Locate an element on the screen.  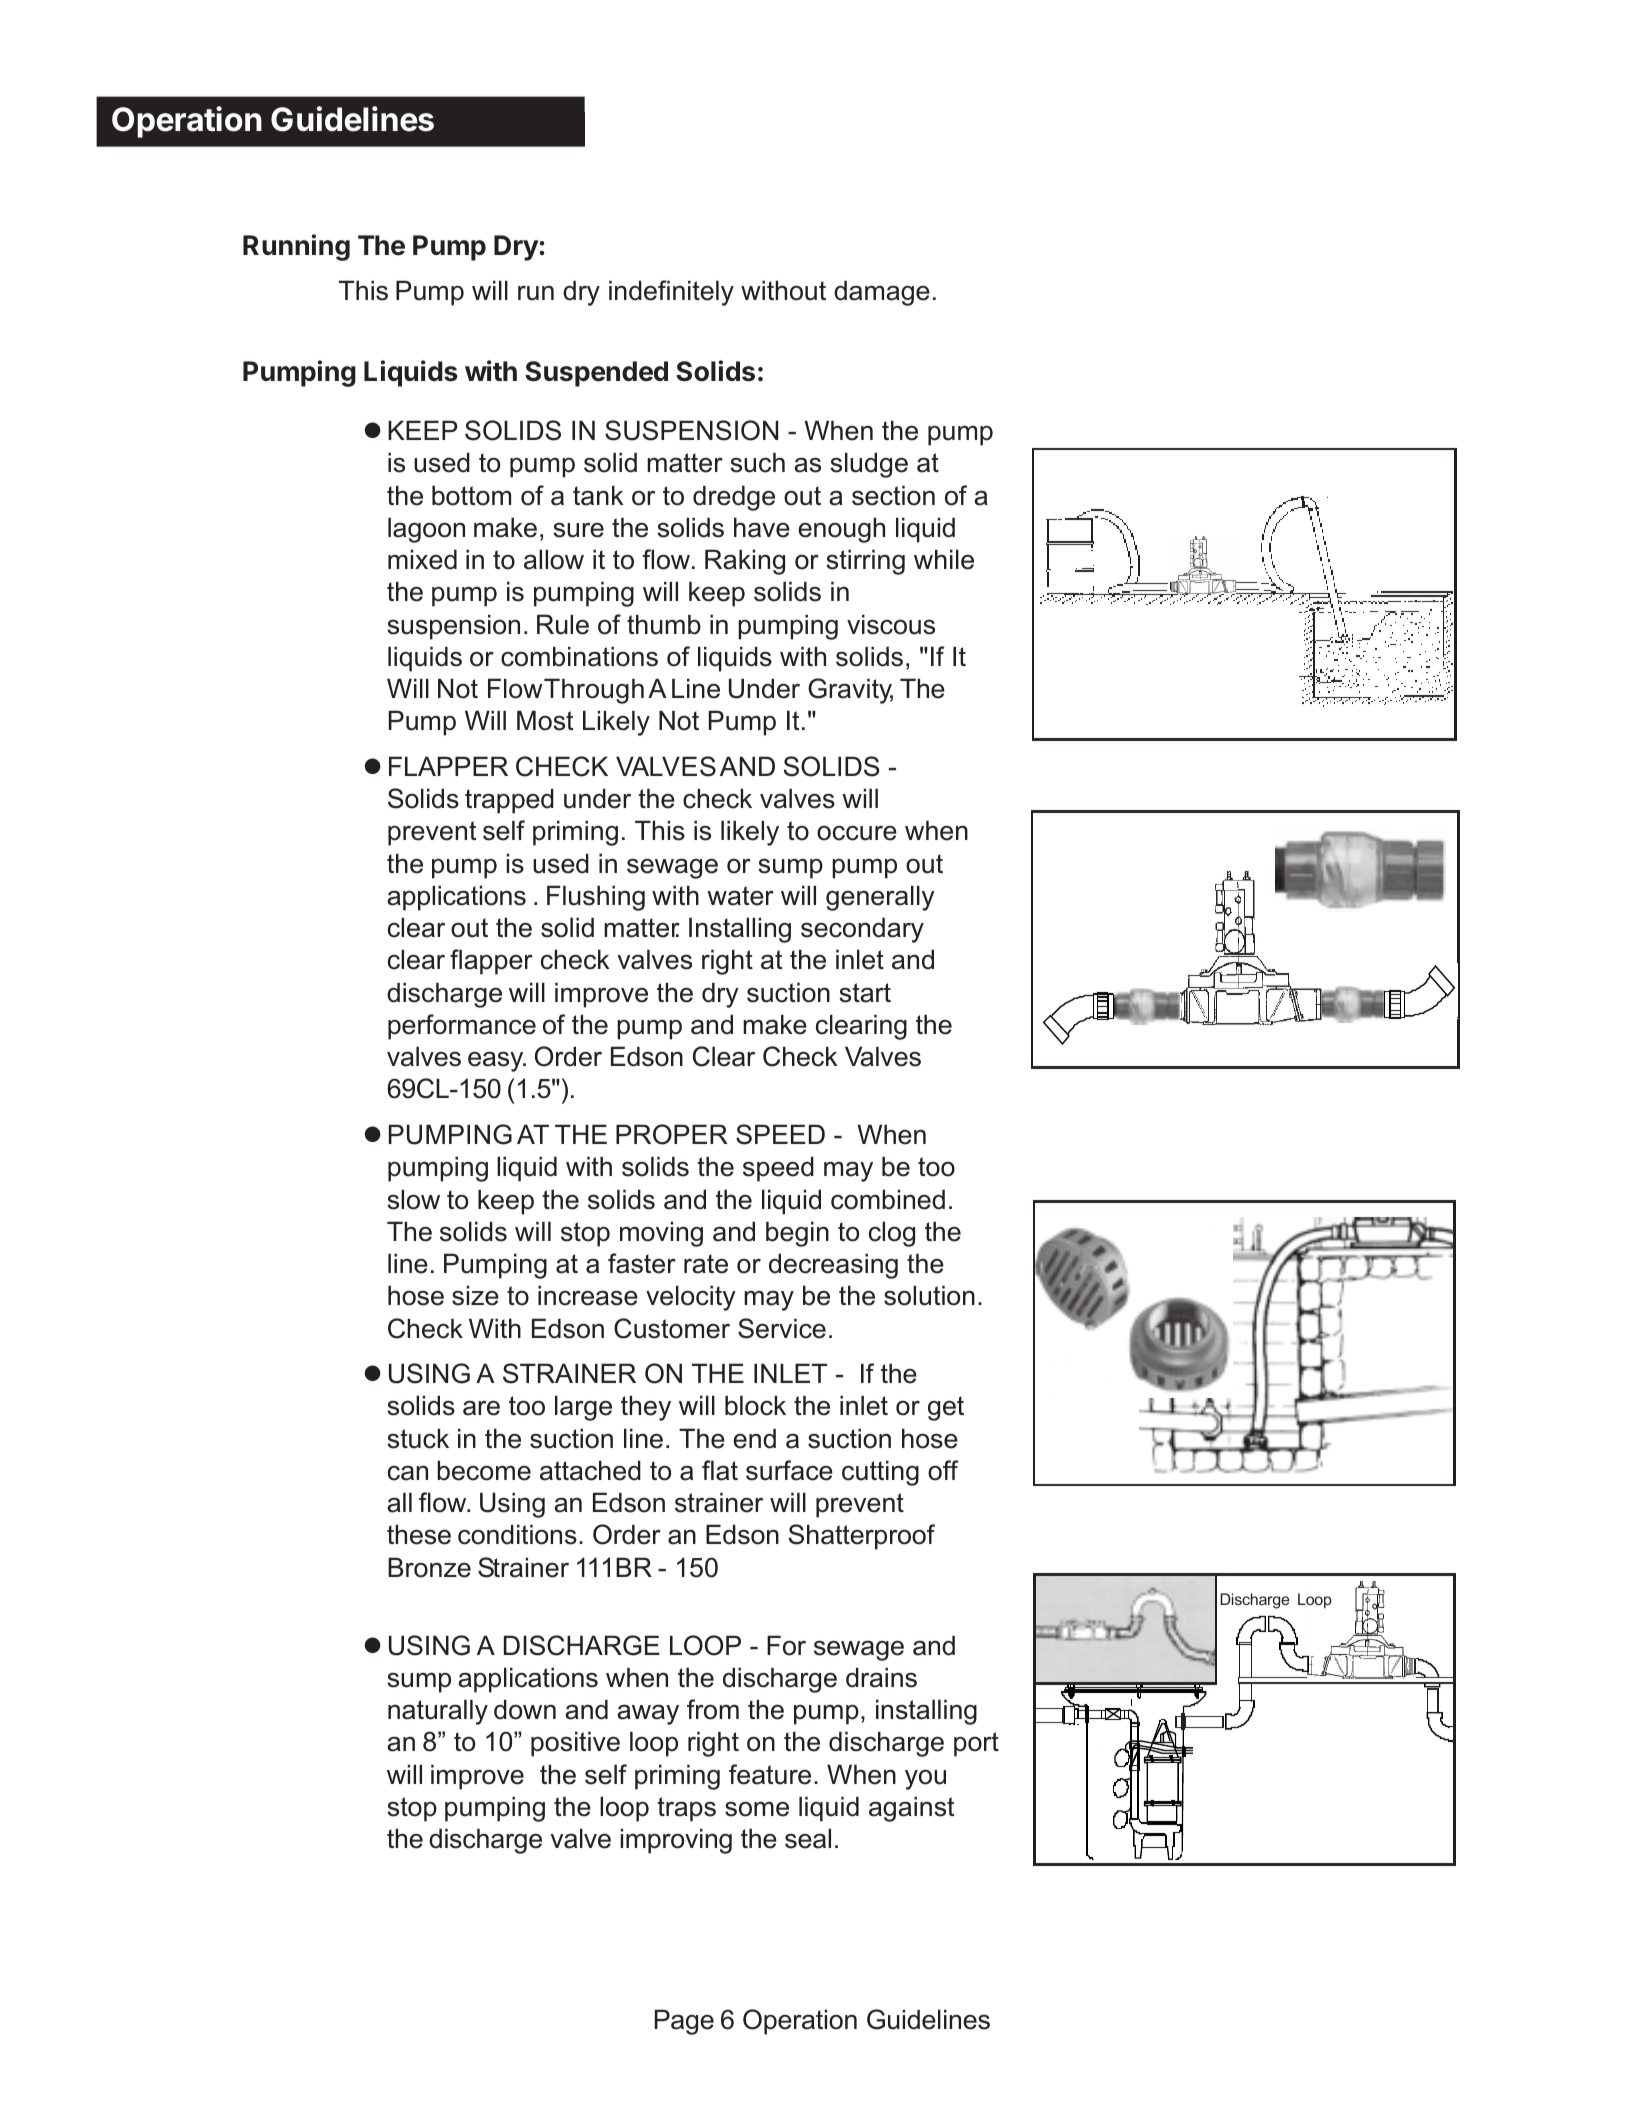
these is located at coordinates (419, 1534).
